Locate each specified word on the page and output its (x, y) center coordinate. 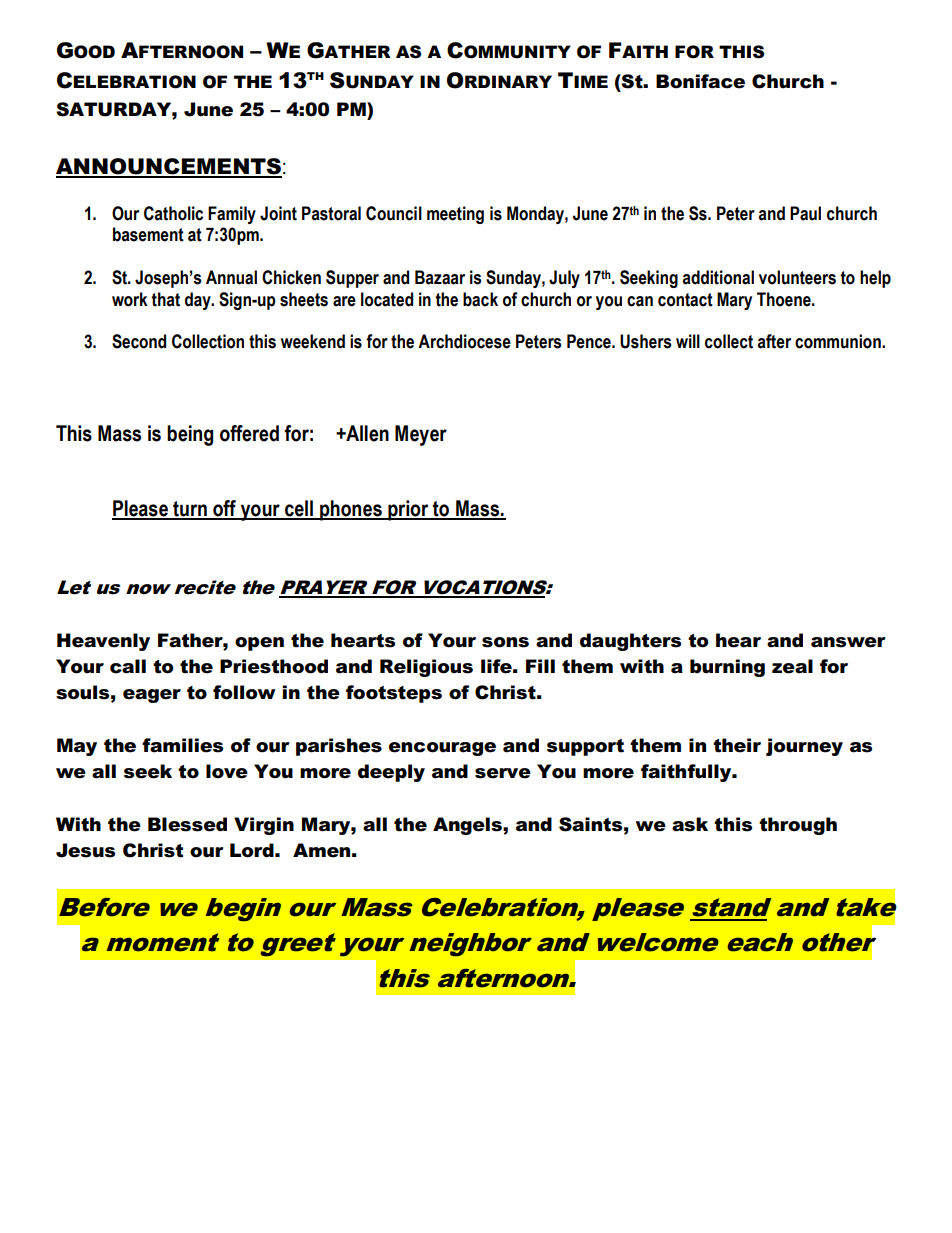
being (190, 435)
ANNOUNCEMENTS (169, 167)
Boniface (700, 81)
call (128, 666)
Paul (805, 213)
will (688, 341)
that (165, 299)
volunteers (797, 277)
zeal (792, 666)
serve (503, 773)
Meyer (421, 435)
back (480, 299)
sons (505, 642)
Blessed (187, 824)
